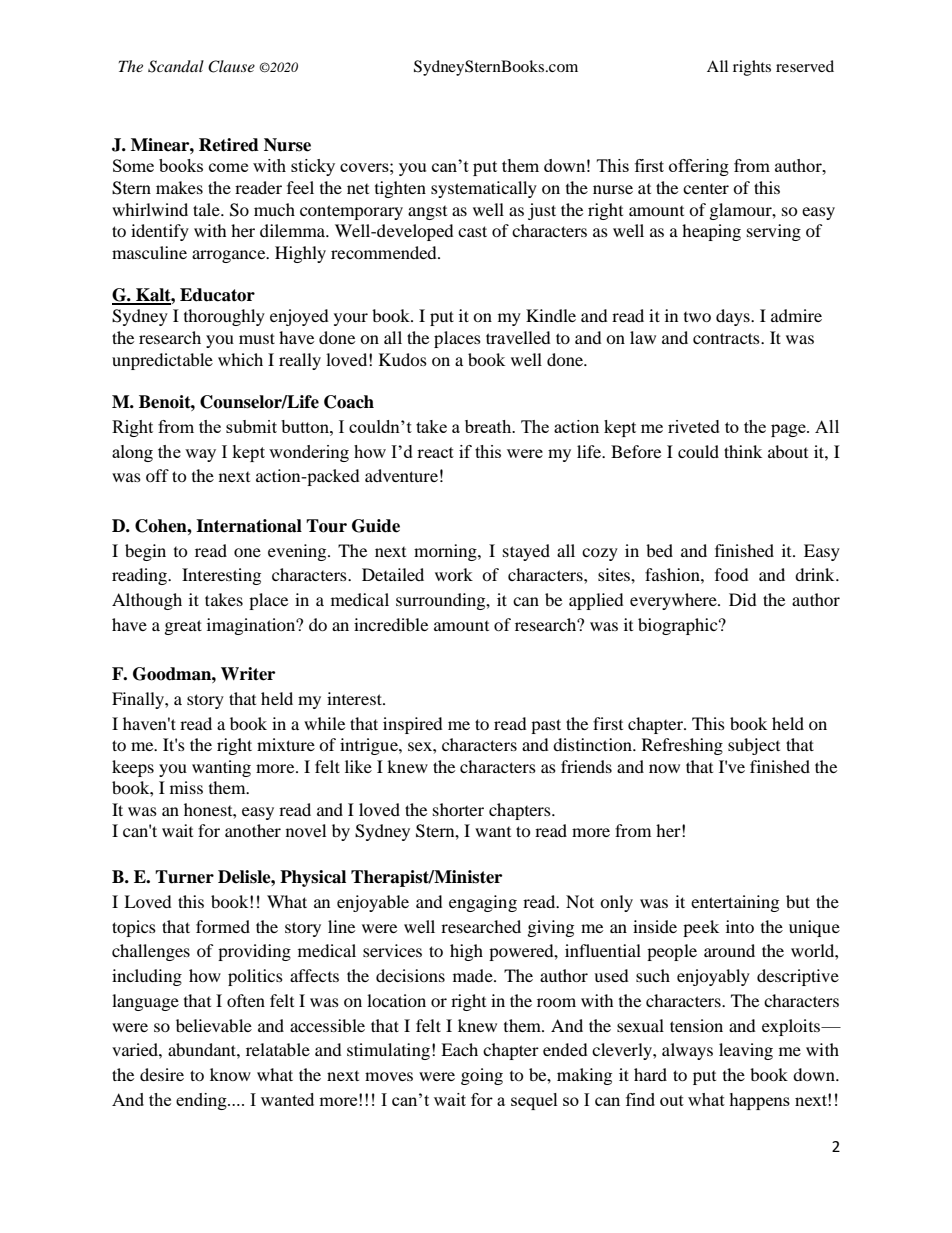 This screenshot has width=952, height=1233. What do you see at coordinates (805, 66) in the screenshot?
I see `reserved` at bounding box center [805, 66].
